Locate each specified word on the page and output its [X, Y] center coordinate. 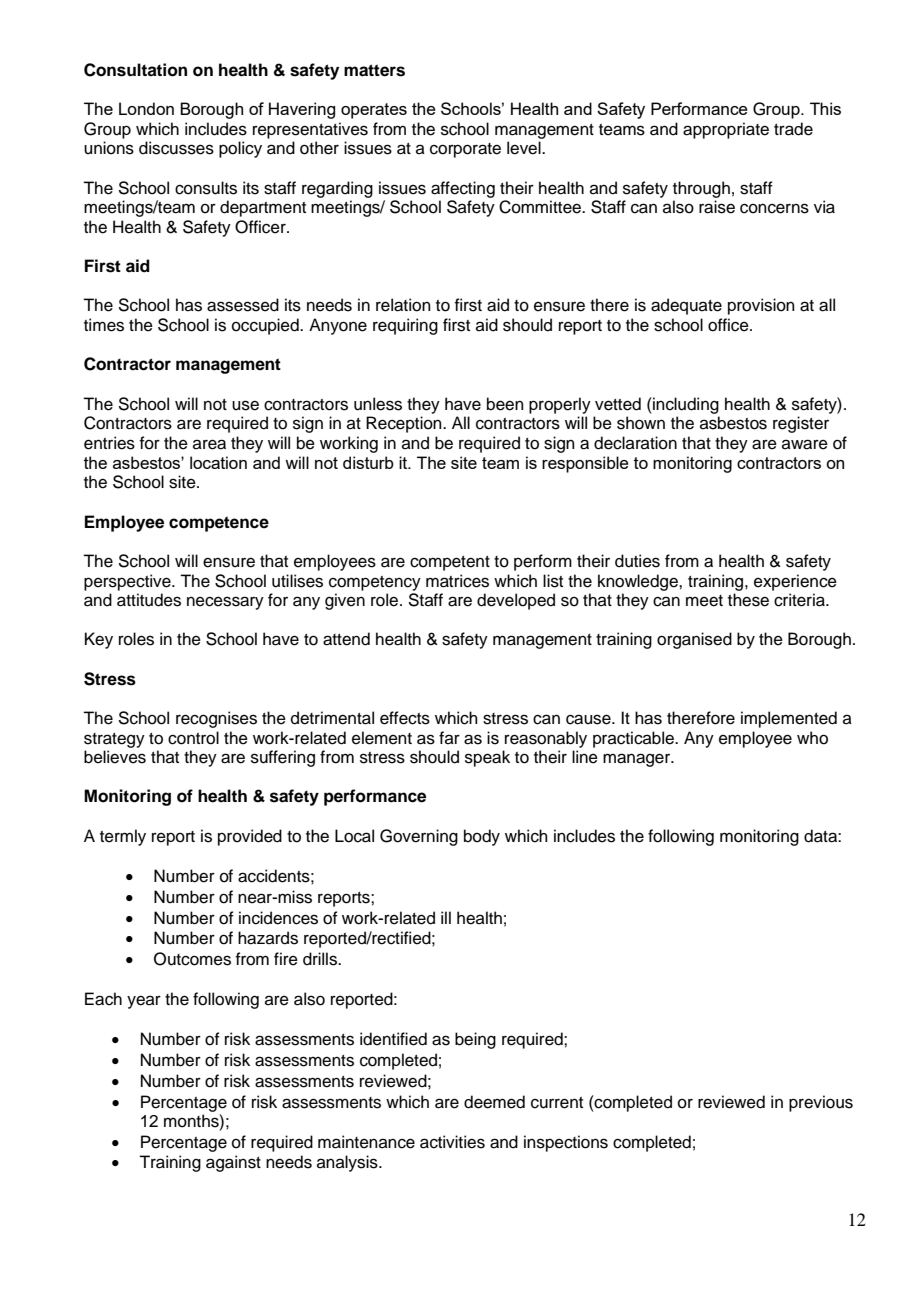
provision [761, 306]
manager [638, 760]
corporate [465, 150]
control [193, 738]
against [233, 1163]
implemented [789, 719]
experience [795, 582]
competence [219, 524]
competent [450, 563]
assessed [243, 305]
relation [403, 305]
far [449, 737]
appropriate [726, 130]
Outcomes [192, 959]
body [482, 837]
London [146, 108]
